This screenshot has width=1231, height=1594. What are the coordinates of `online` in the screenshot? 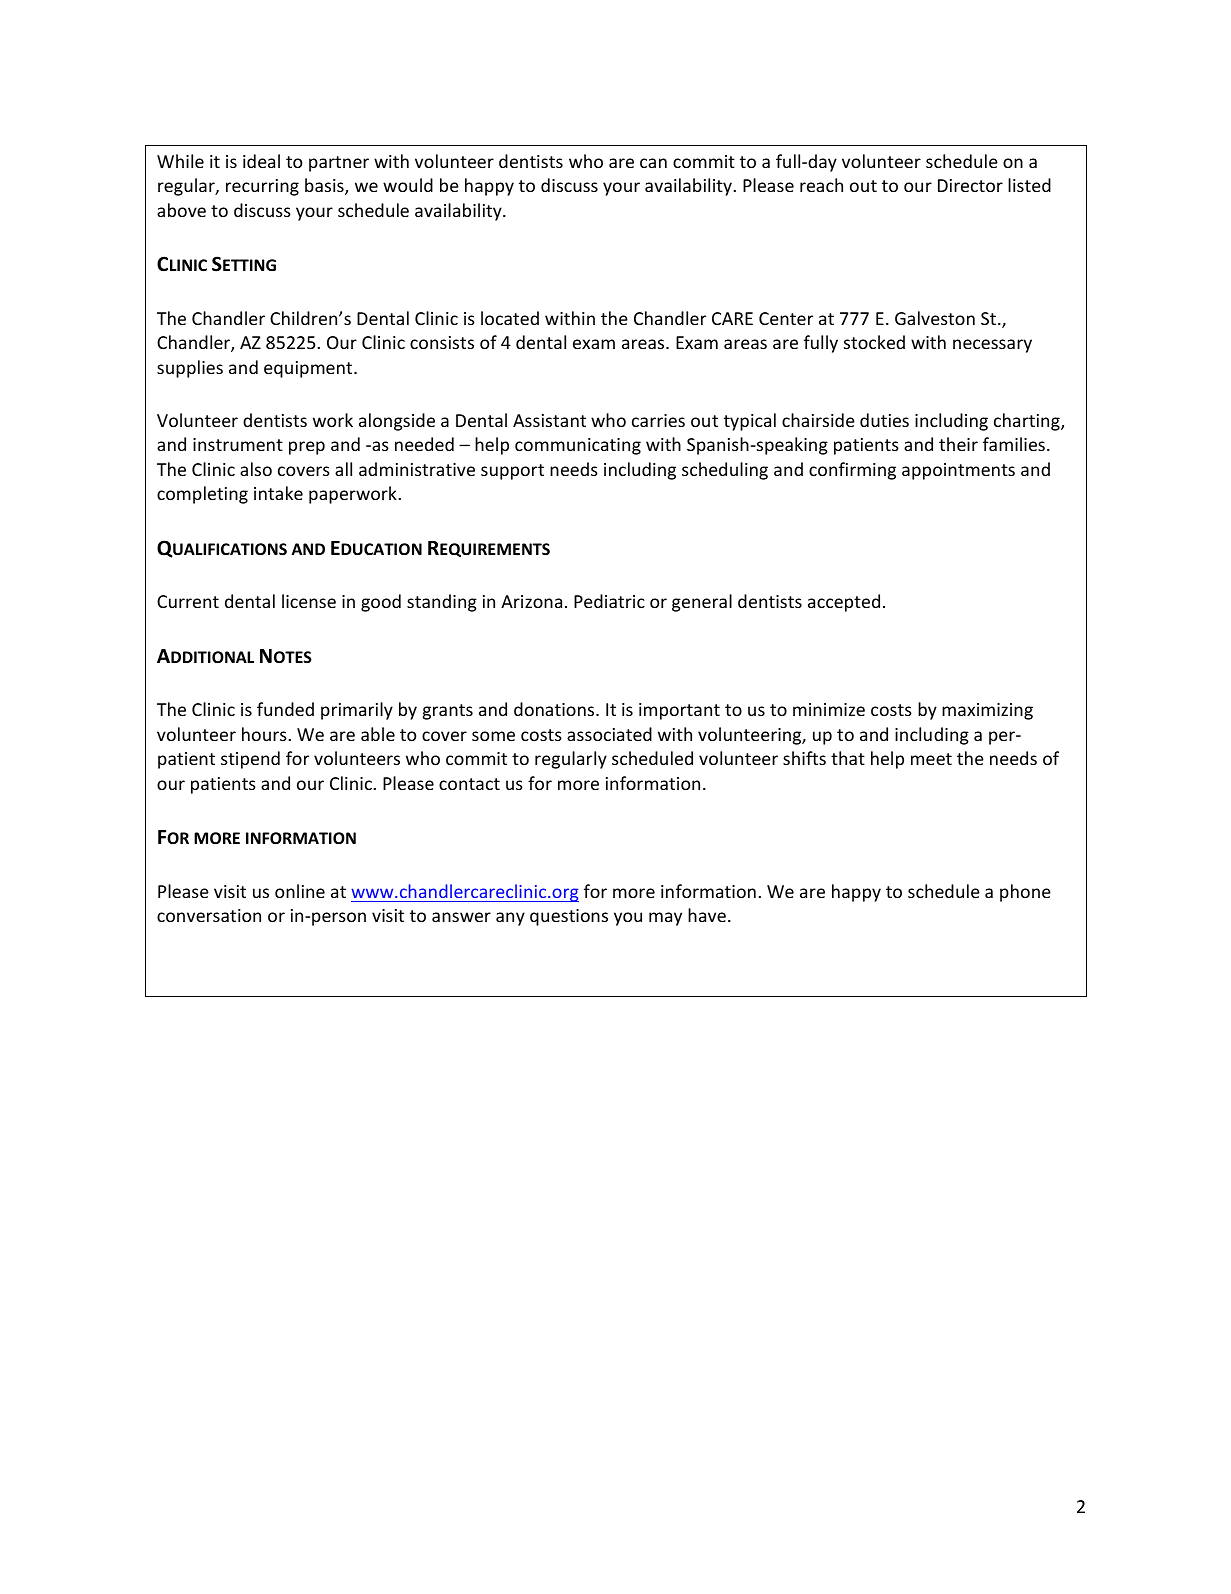 It's located at (300, 891).
